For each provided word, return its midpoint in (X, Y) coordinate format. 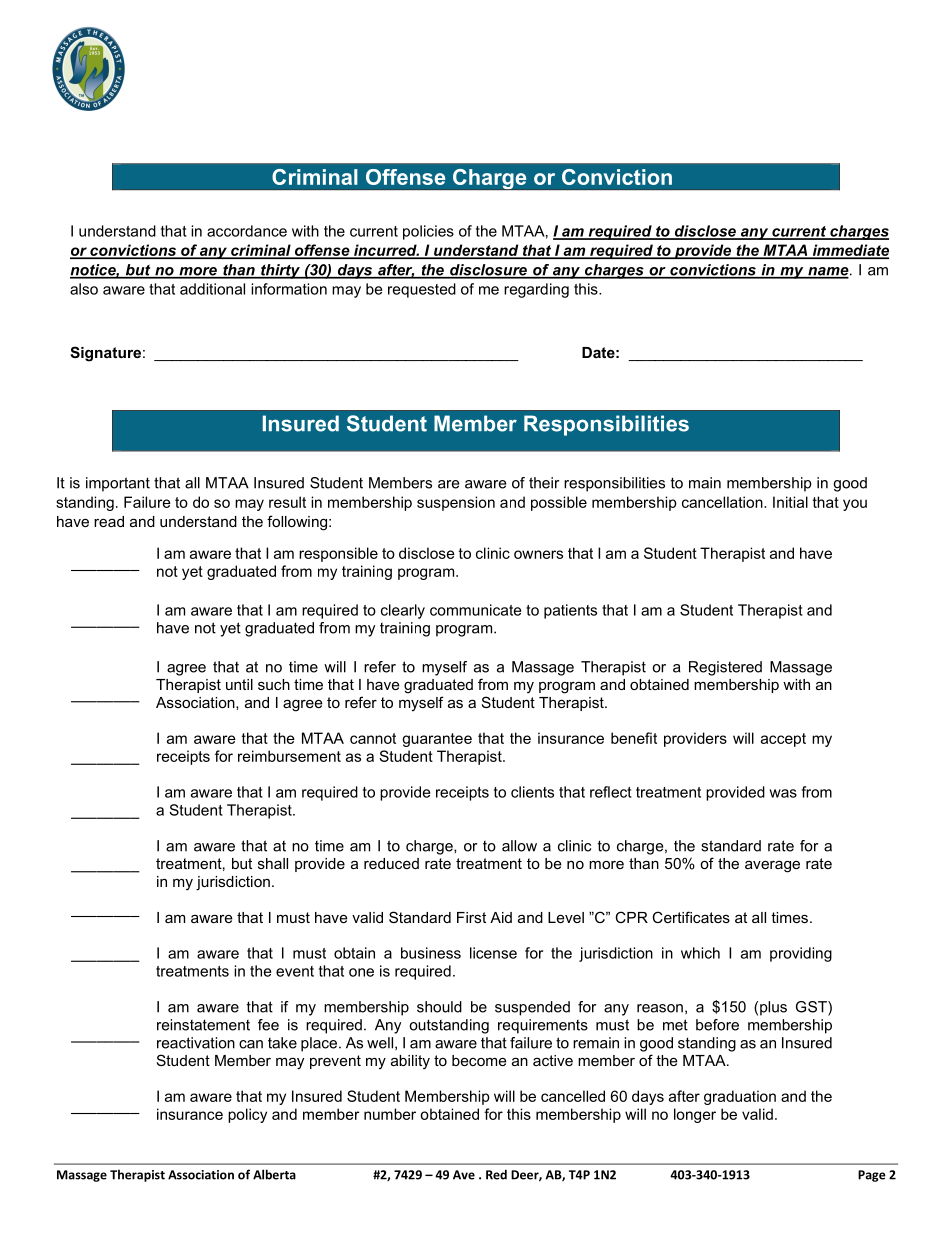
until (239, 684)
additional (212, 289)
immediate (849, 251)
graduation (740, 1097)
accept (783, 740)
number (390, 1114)
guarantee (437, 740)
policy (247, 1115)
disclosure (488, 271)
